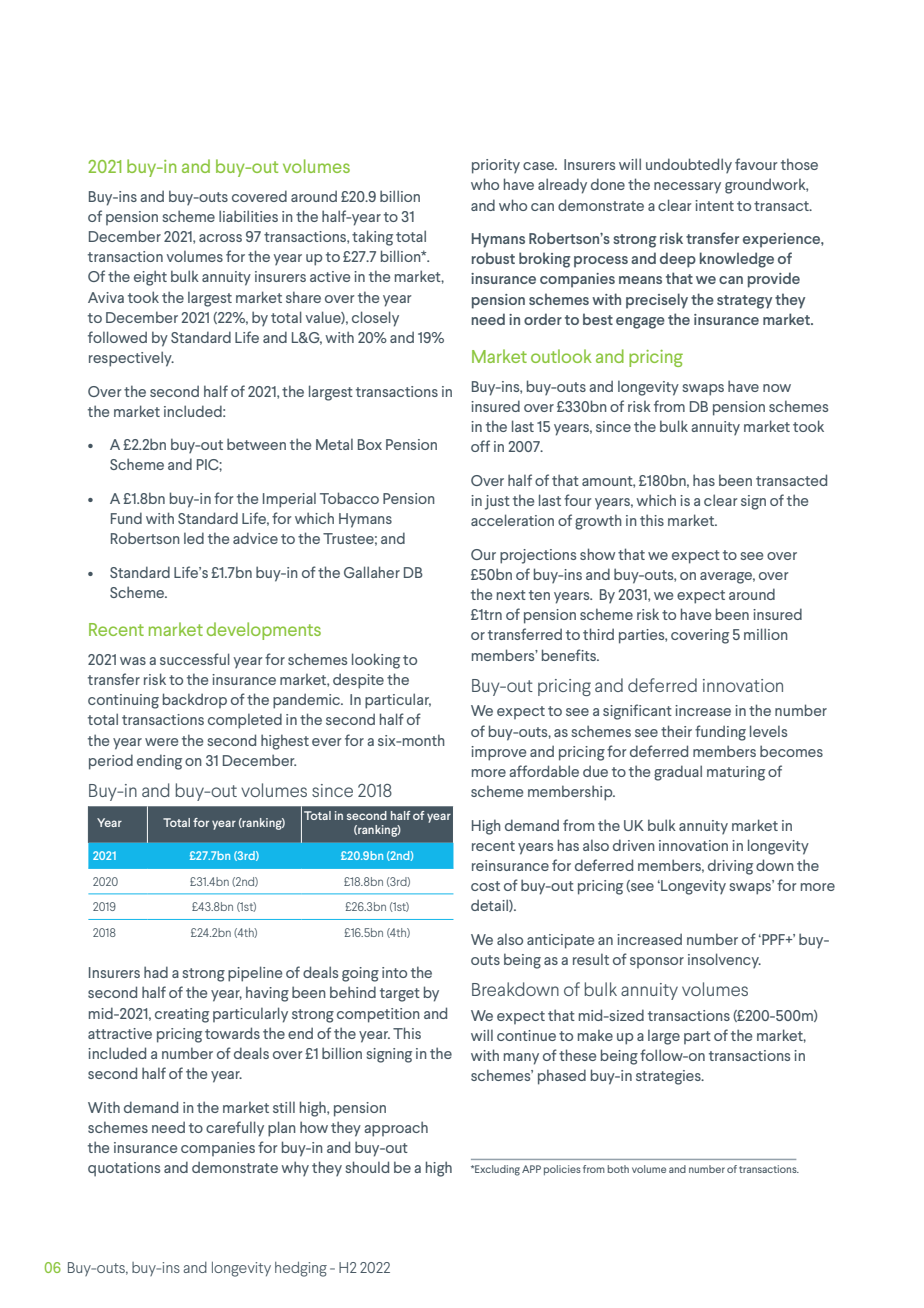  I want to click on quotations, so click(124, 1169).
